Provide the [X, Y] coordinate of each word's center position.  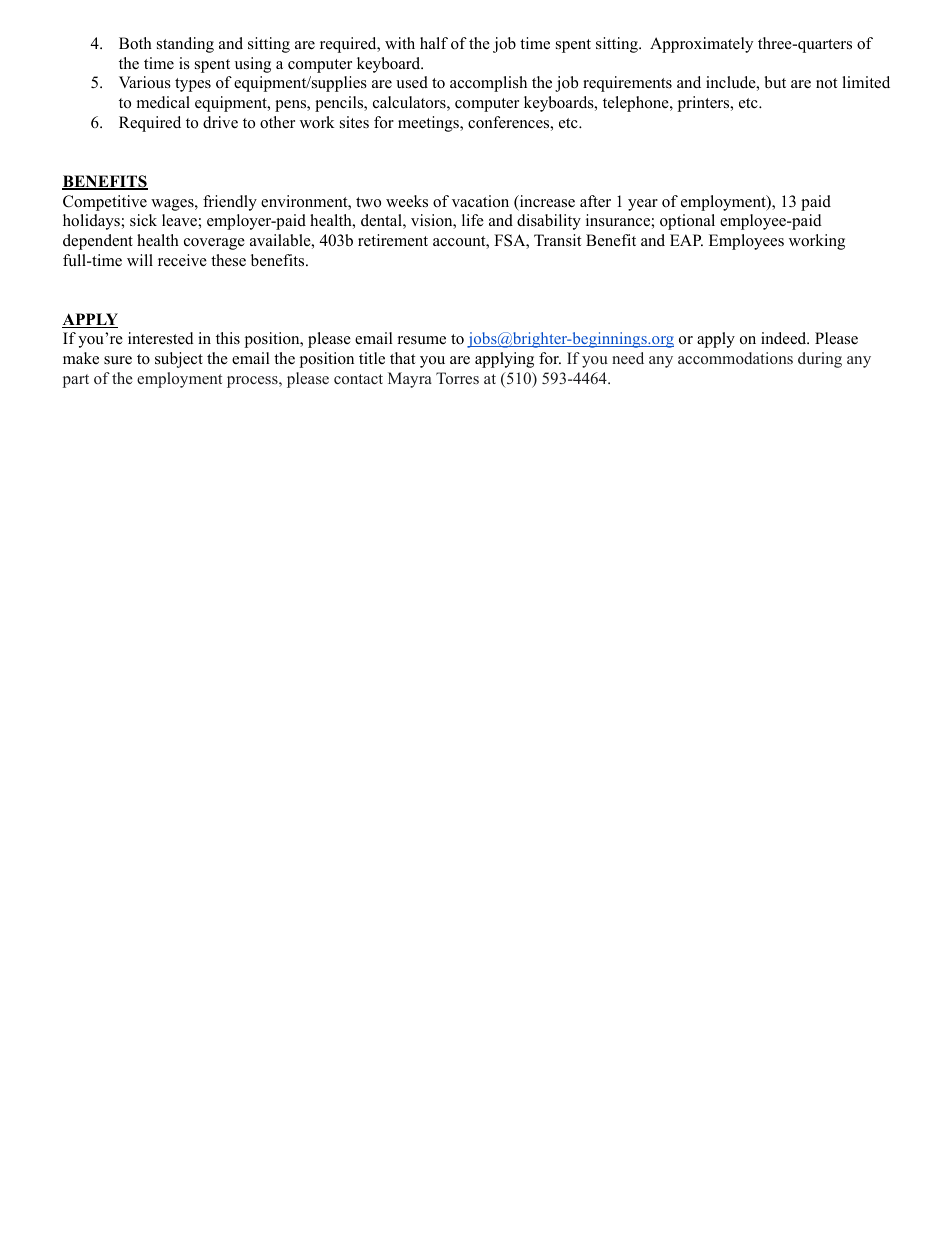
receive [182, 260]
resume [422, 340]
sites [354, 122]
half [434, 43]
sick [143, 220]
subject [179, 360]
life [473, 220]
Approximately [701, 45]
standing [185, 45]
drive [220, 122]
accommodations [735, 358]
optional [687, 222]
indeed [785, 338]
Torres [457, 378]
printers [705, 104]
